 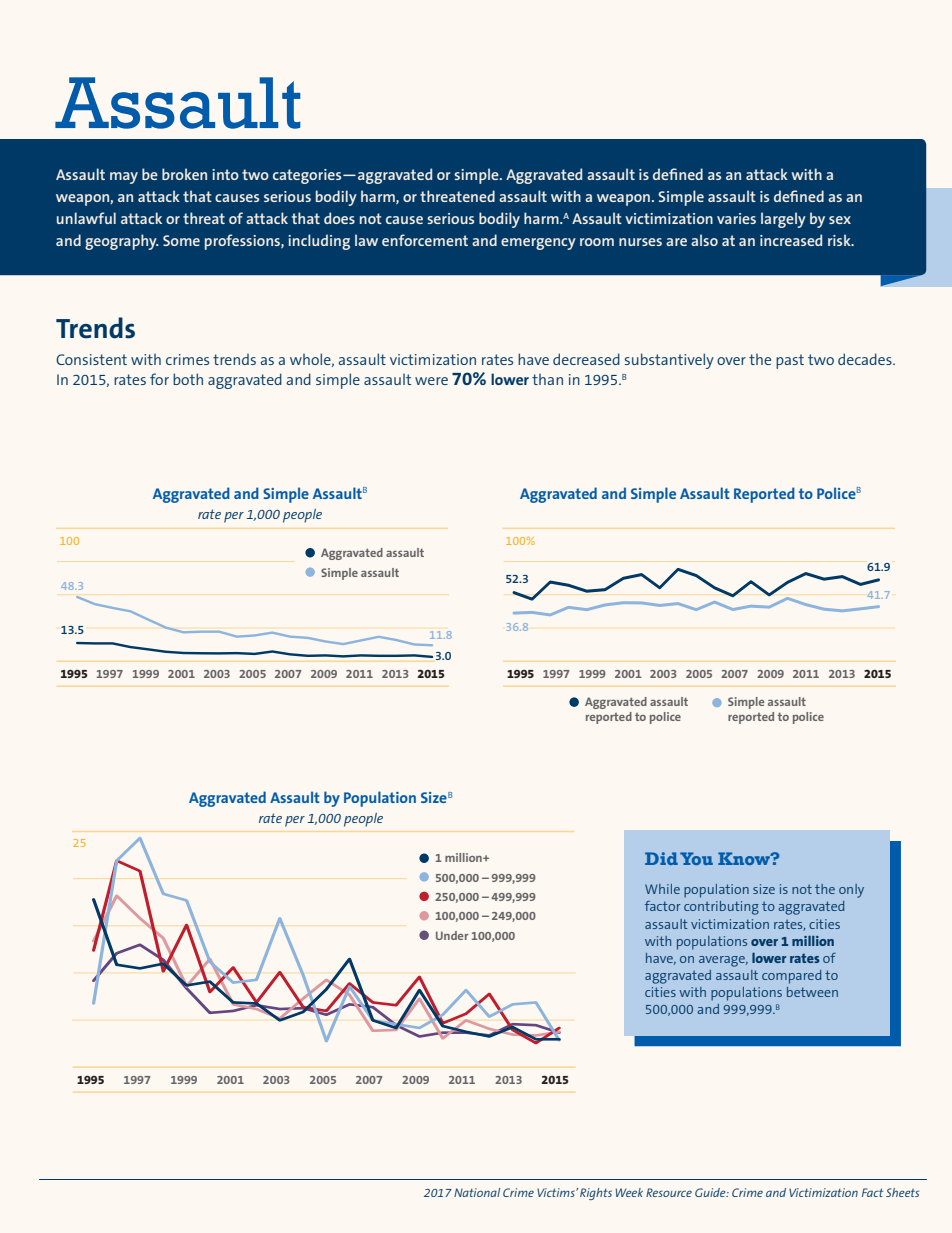 What do you see at coordinates (477, 1192) in the screenshot?
I see `National` at bounding box center [477, 1192].
